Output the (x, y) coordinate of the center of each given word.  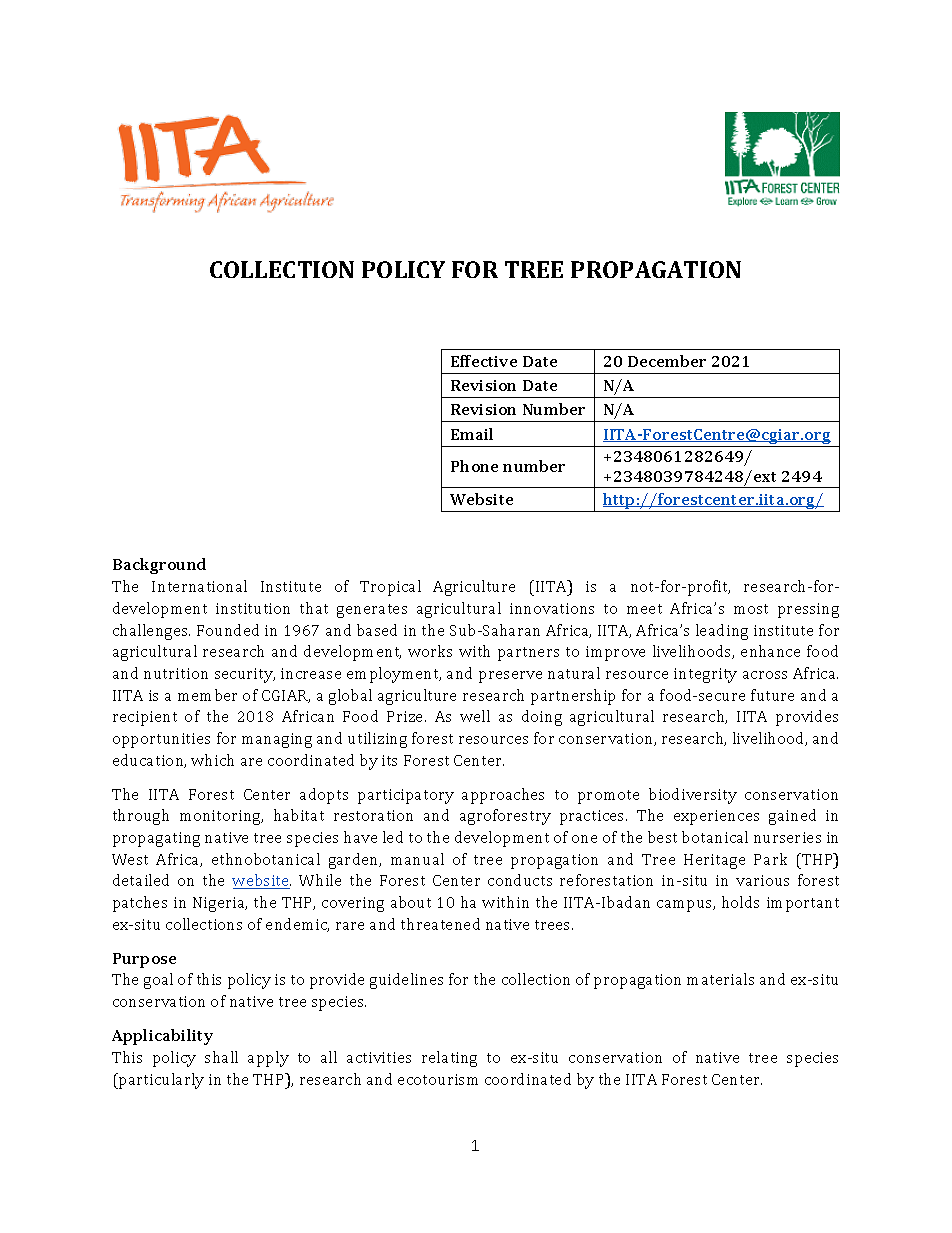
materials (720, 979)
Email (472, 434)
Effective (484, 361)
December (667, 361)
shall (221, 1057)
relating (449, 1059)
